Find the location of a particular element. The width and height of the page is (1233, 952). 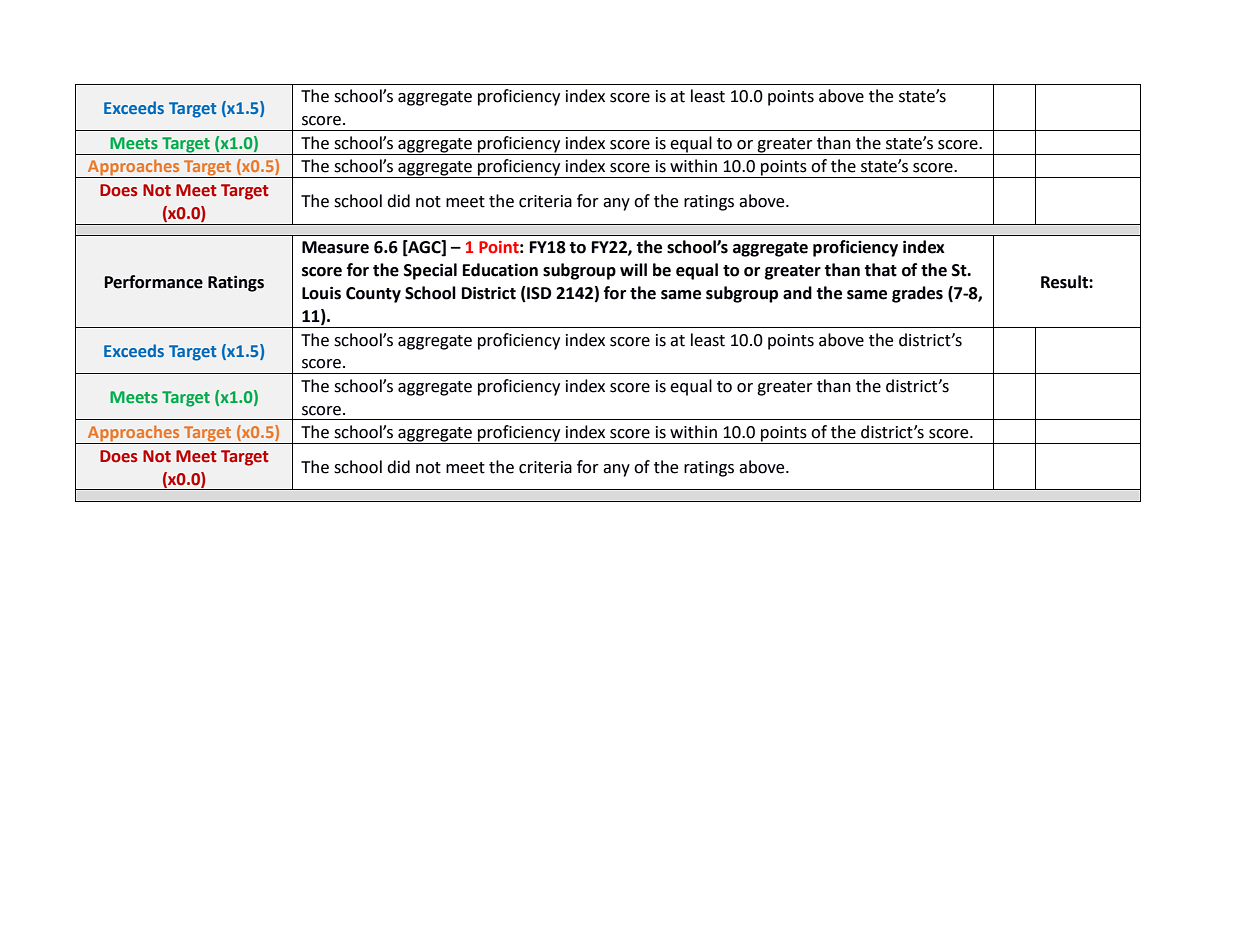

will is located at coordinates (633, 269).
